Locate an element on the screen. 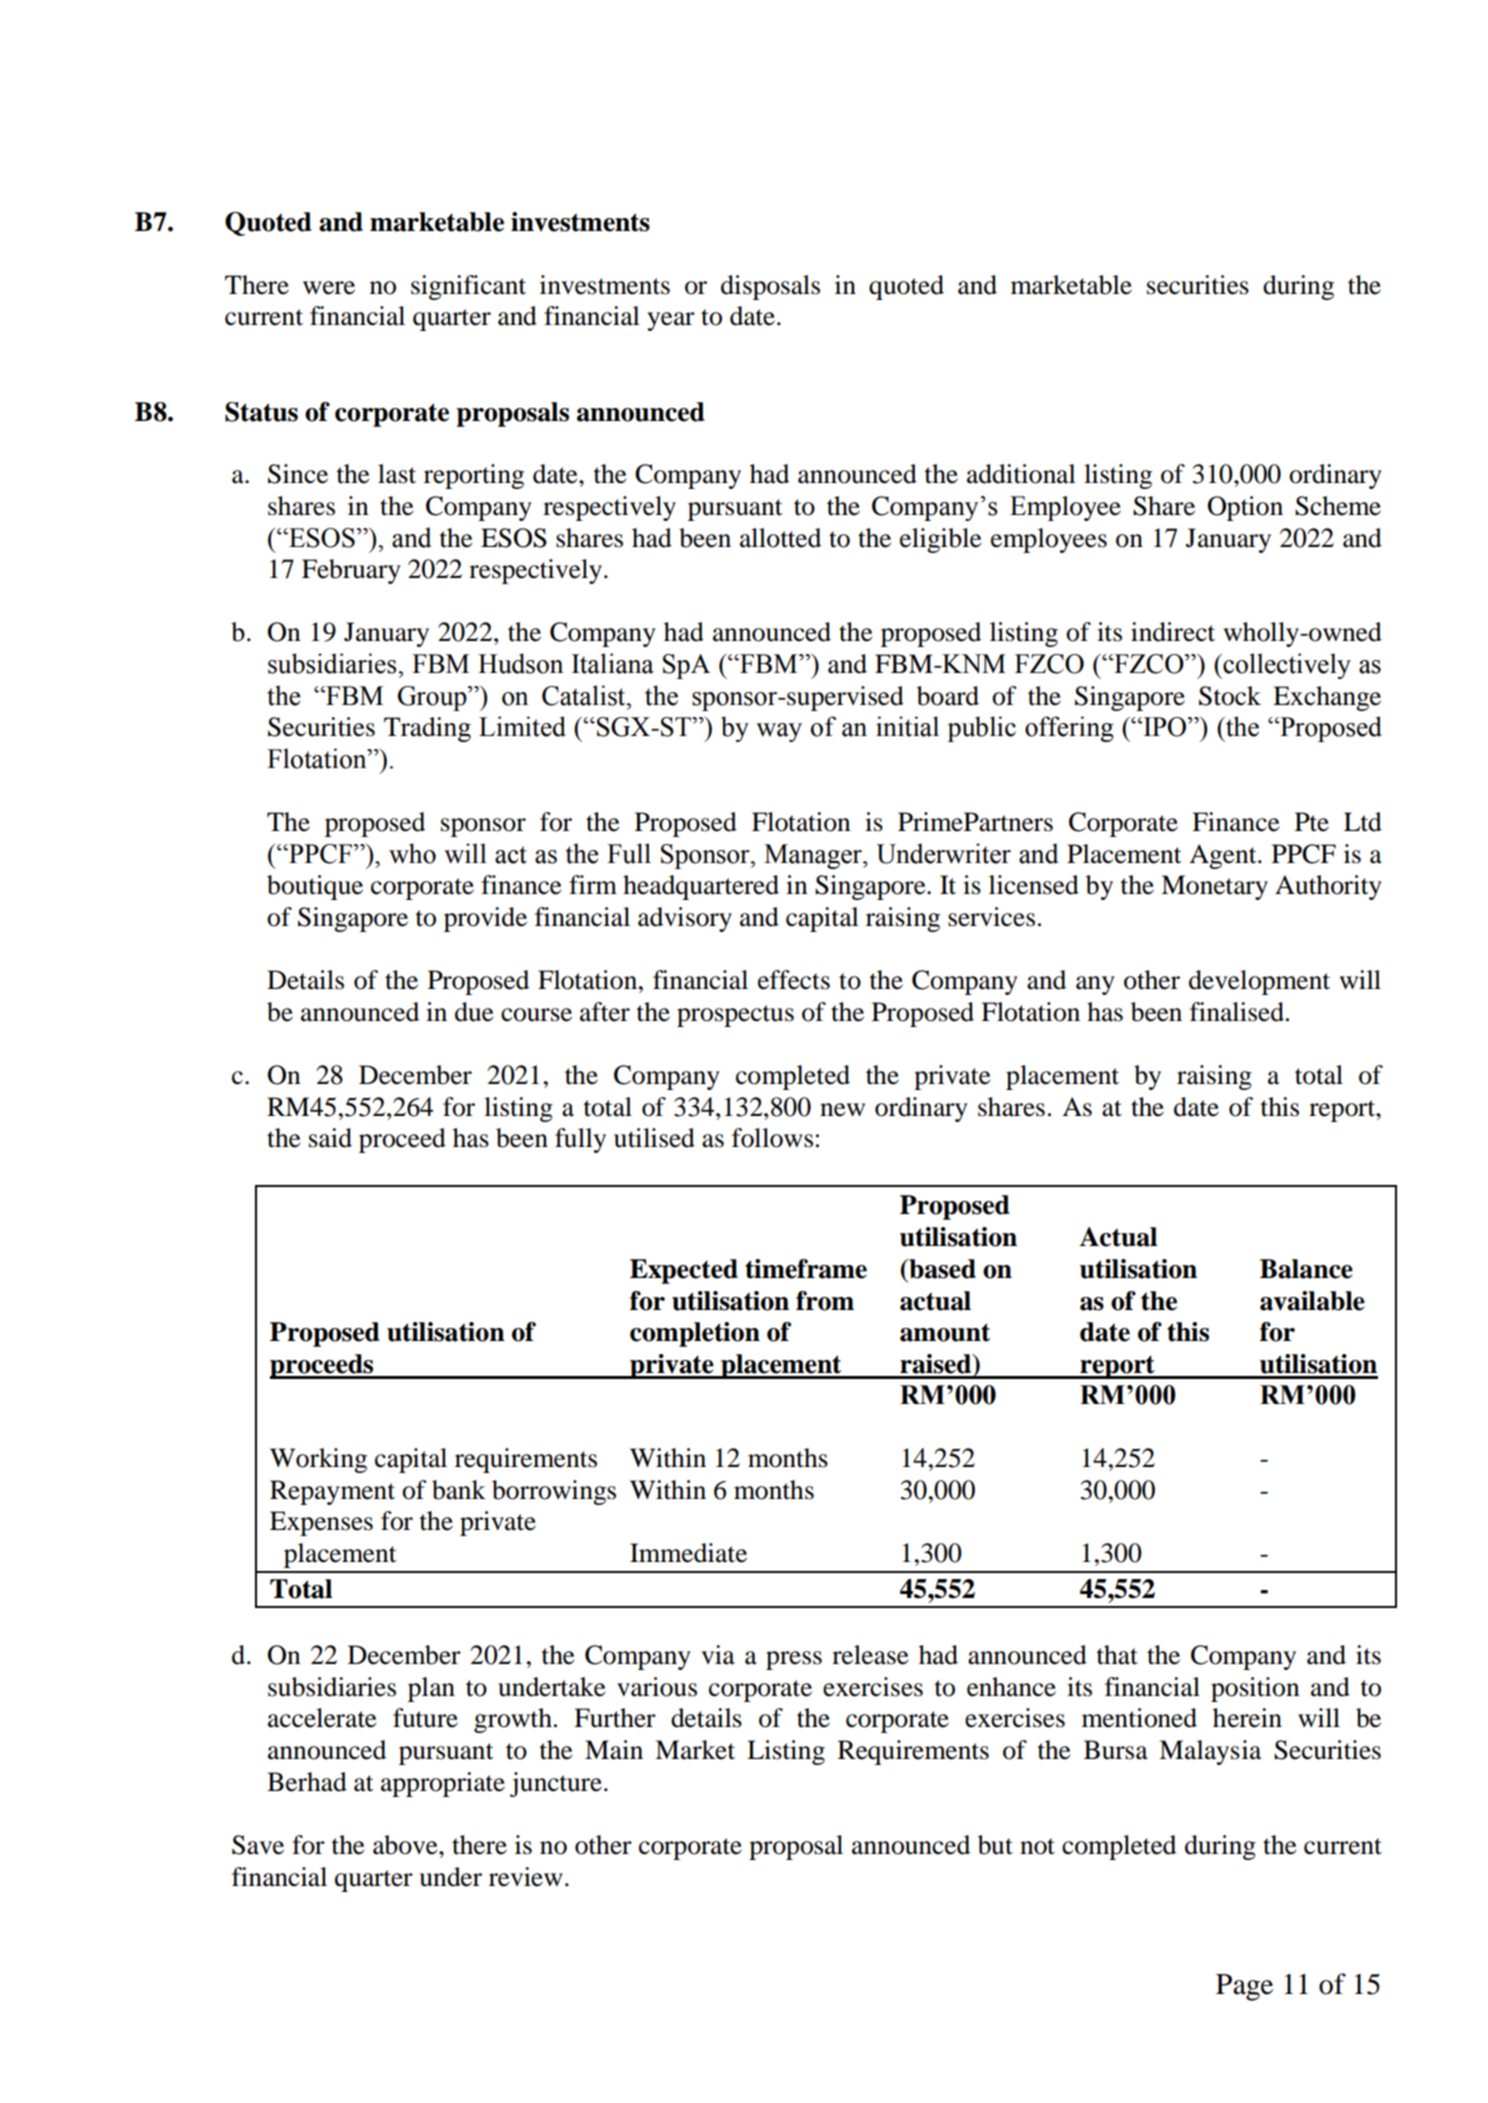 The image size is (1488, 2103). disposals is located at coordinates (770, 287).
